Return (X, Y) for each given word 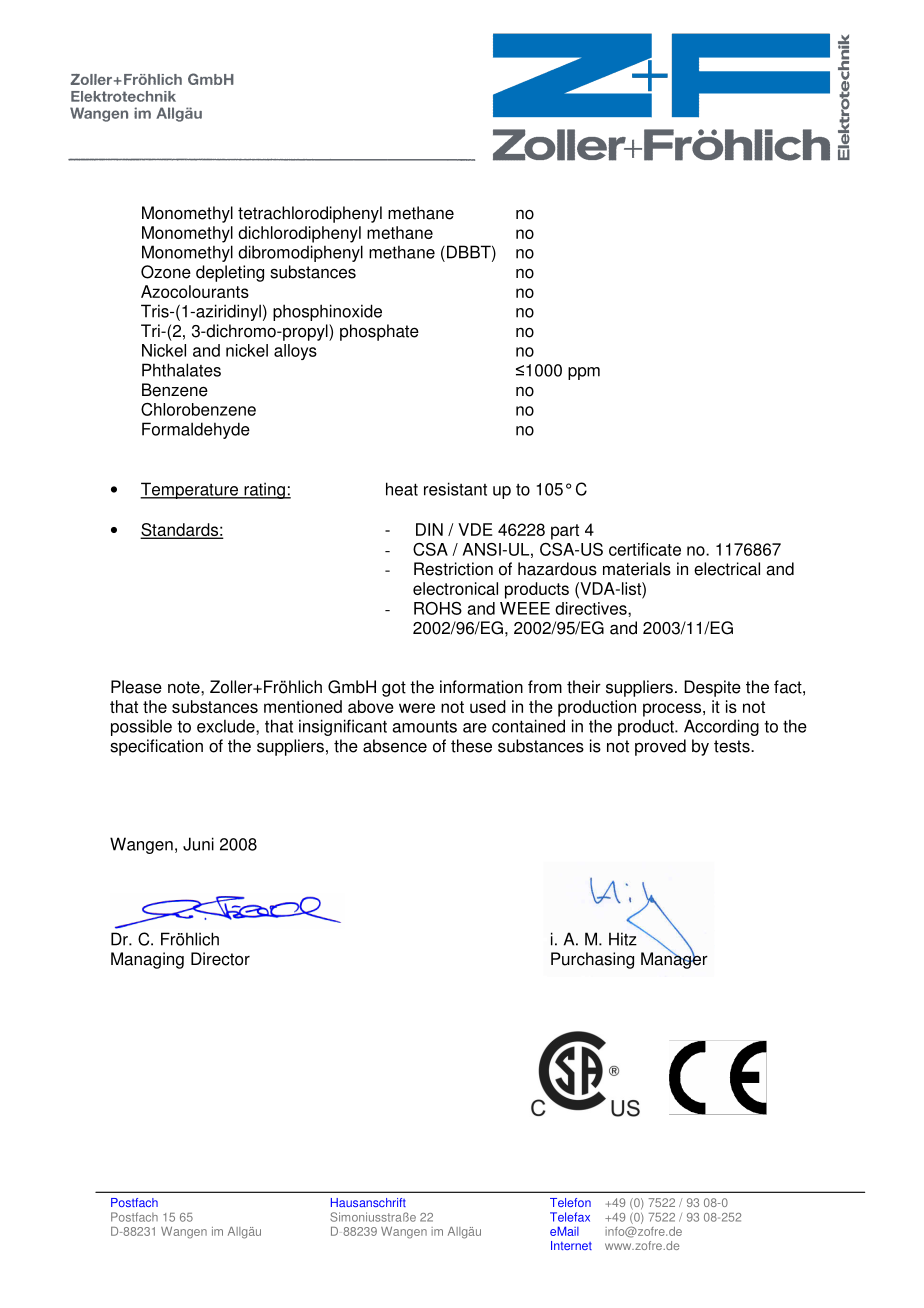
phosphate (379, 332)
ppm (584, 373)
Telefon (570, 1202)
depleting (230, 273)
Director (220, 959)
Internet (571, 1245)
